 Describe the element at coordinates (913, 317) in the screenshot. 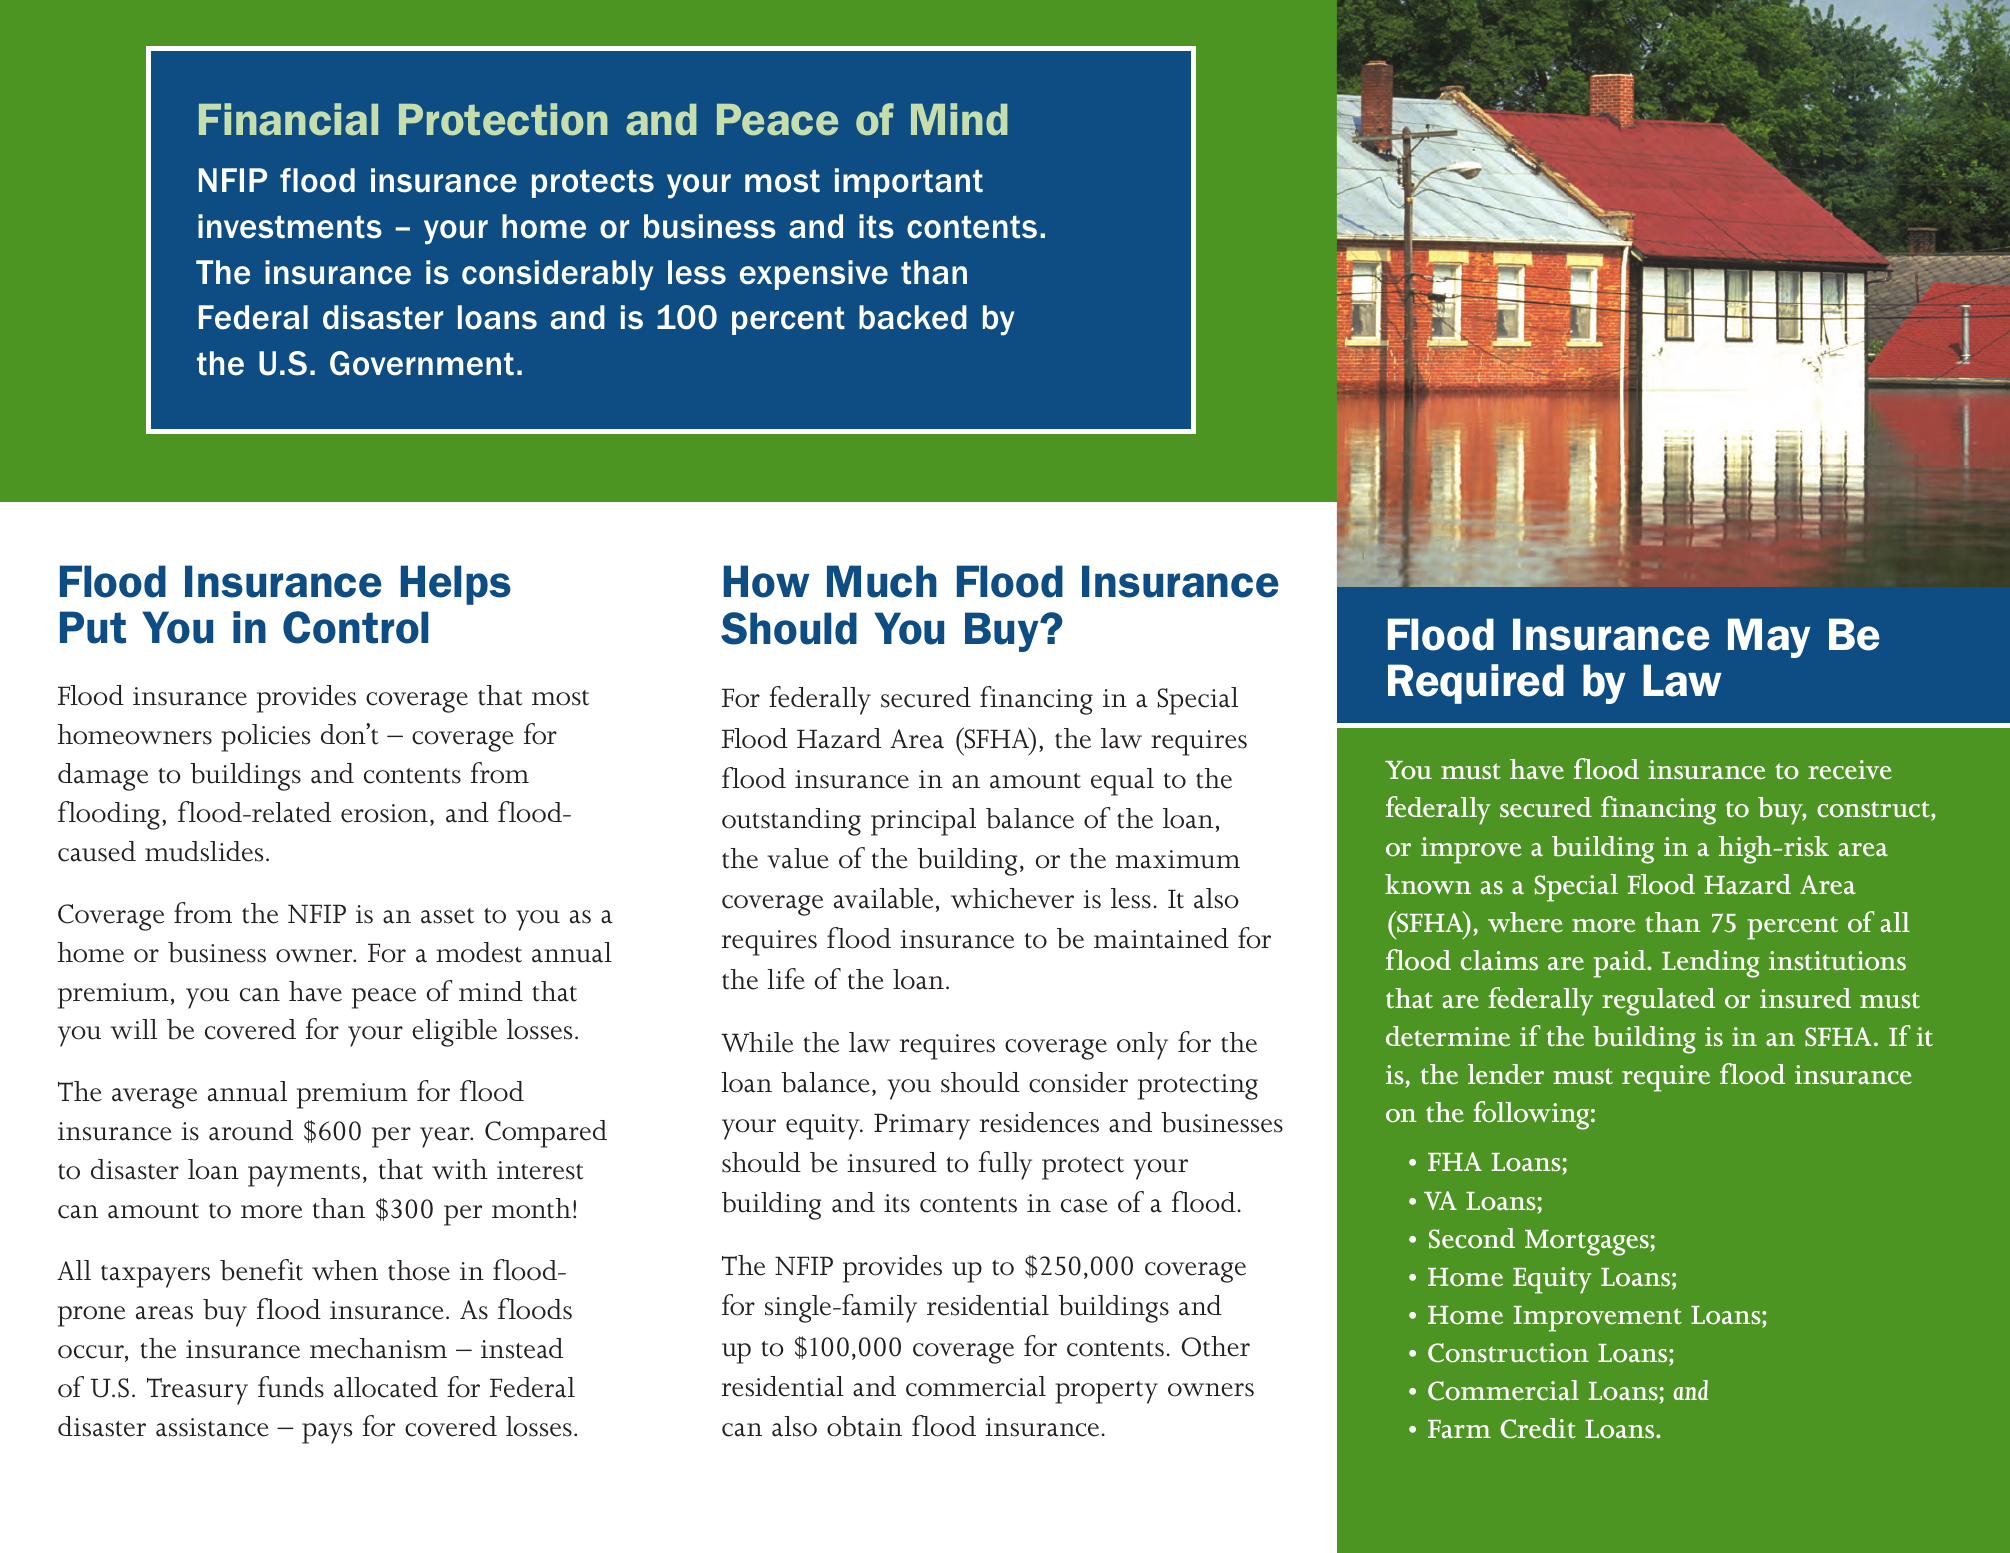

I see `backed` at that location.
